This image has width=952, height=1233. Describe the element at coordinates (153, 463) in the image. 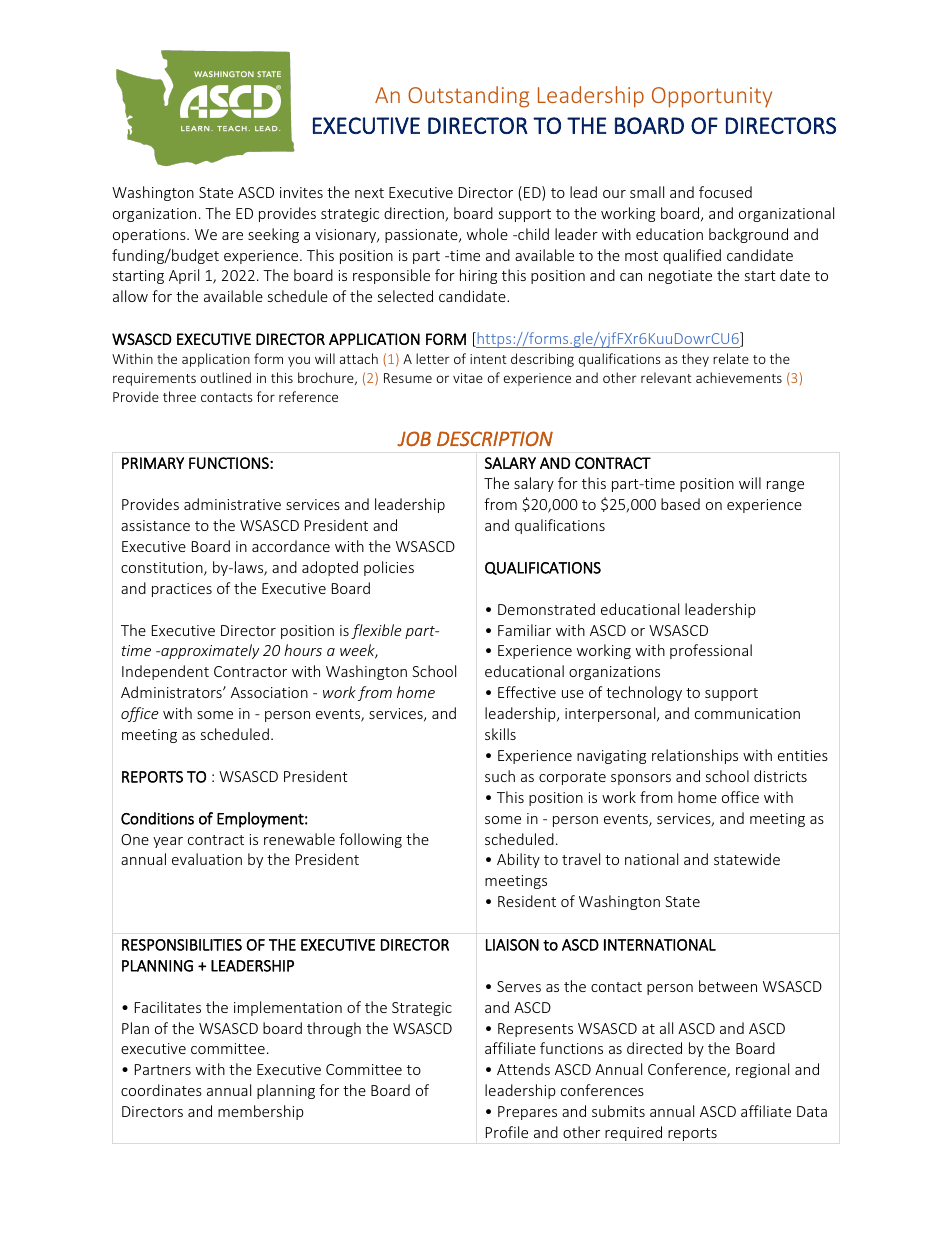

I see `PRIMARY` at that location.
